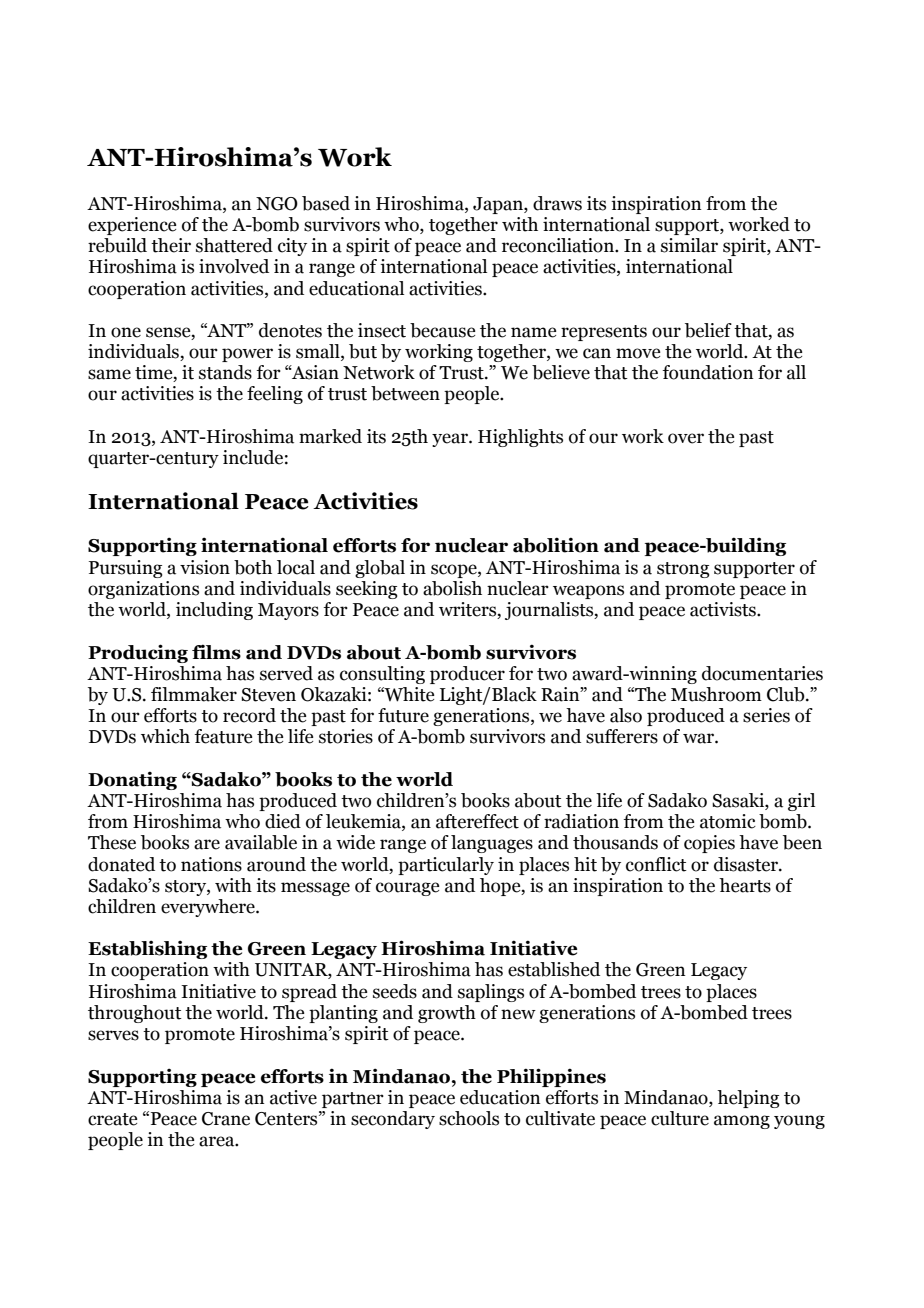  I want to click on Crane, so click(226, 1119).
